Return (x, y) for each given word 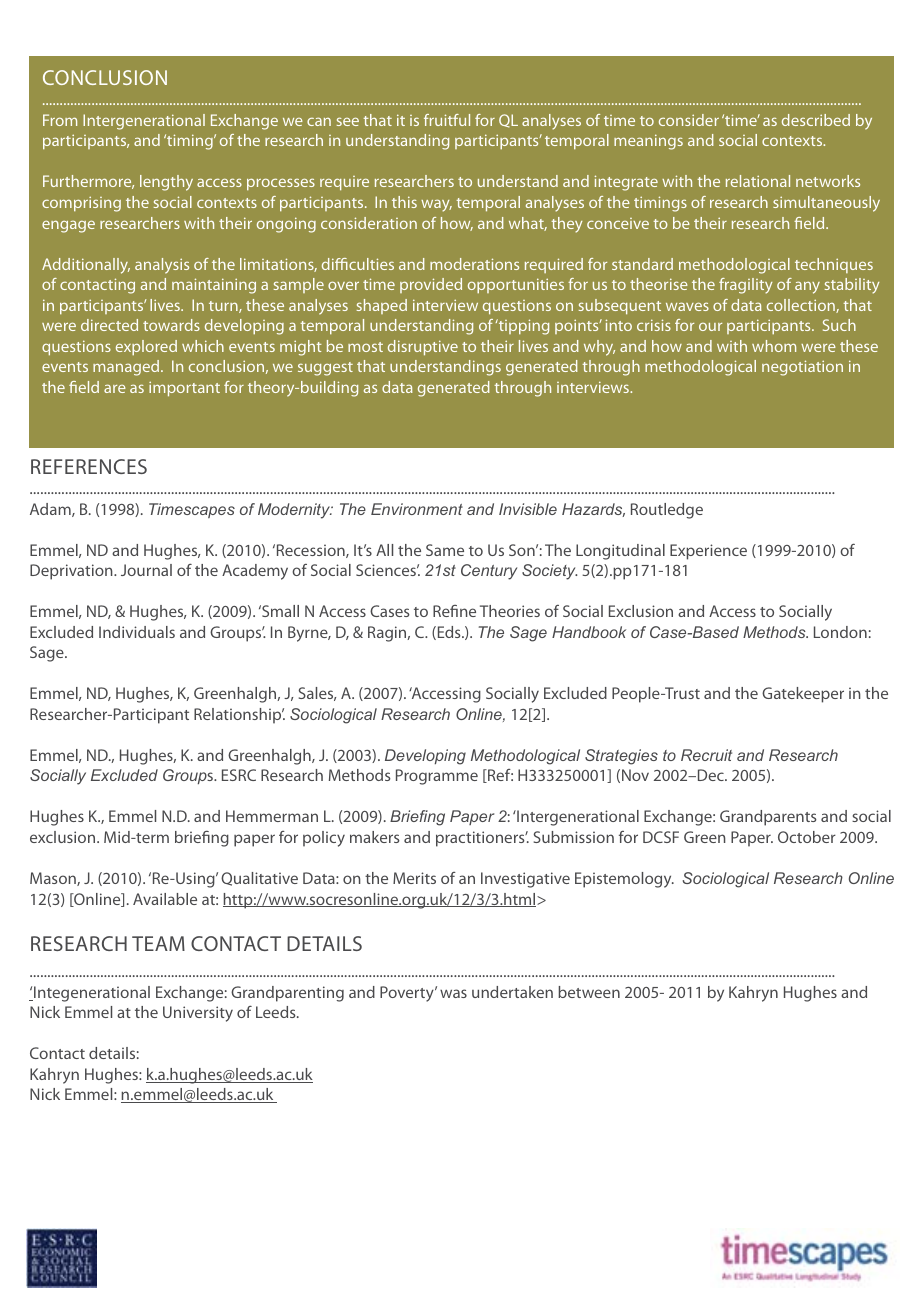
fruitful (447, 120)
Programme (437, 777)
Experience (708, 552)
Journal (146, 570)
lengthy (166, 183)
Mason (54, 879)
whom (774, 346)
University (198, 1014)
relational (758, 181)
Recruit (706, 755)
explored (146, 347)
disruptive (423, 348)
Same (445, 550)
